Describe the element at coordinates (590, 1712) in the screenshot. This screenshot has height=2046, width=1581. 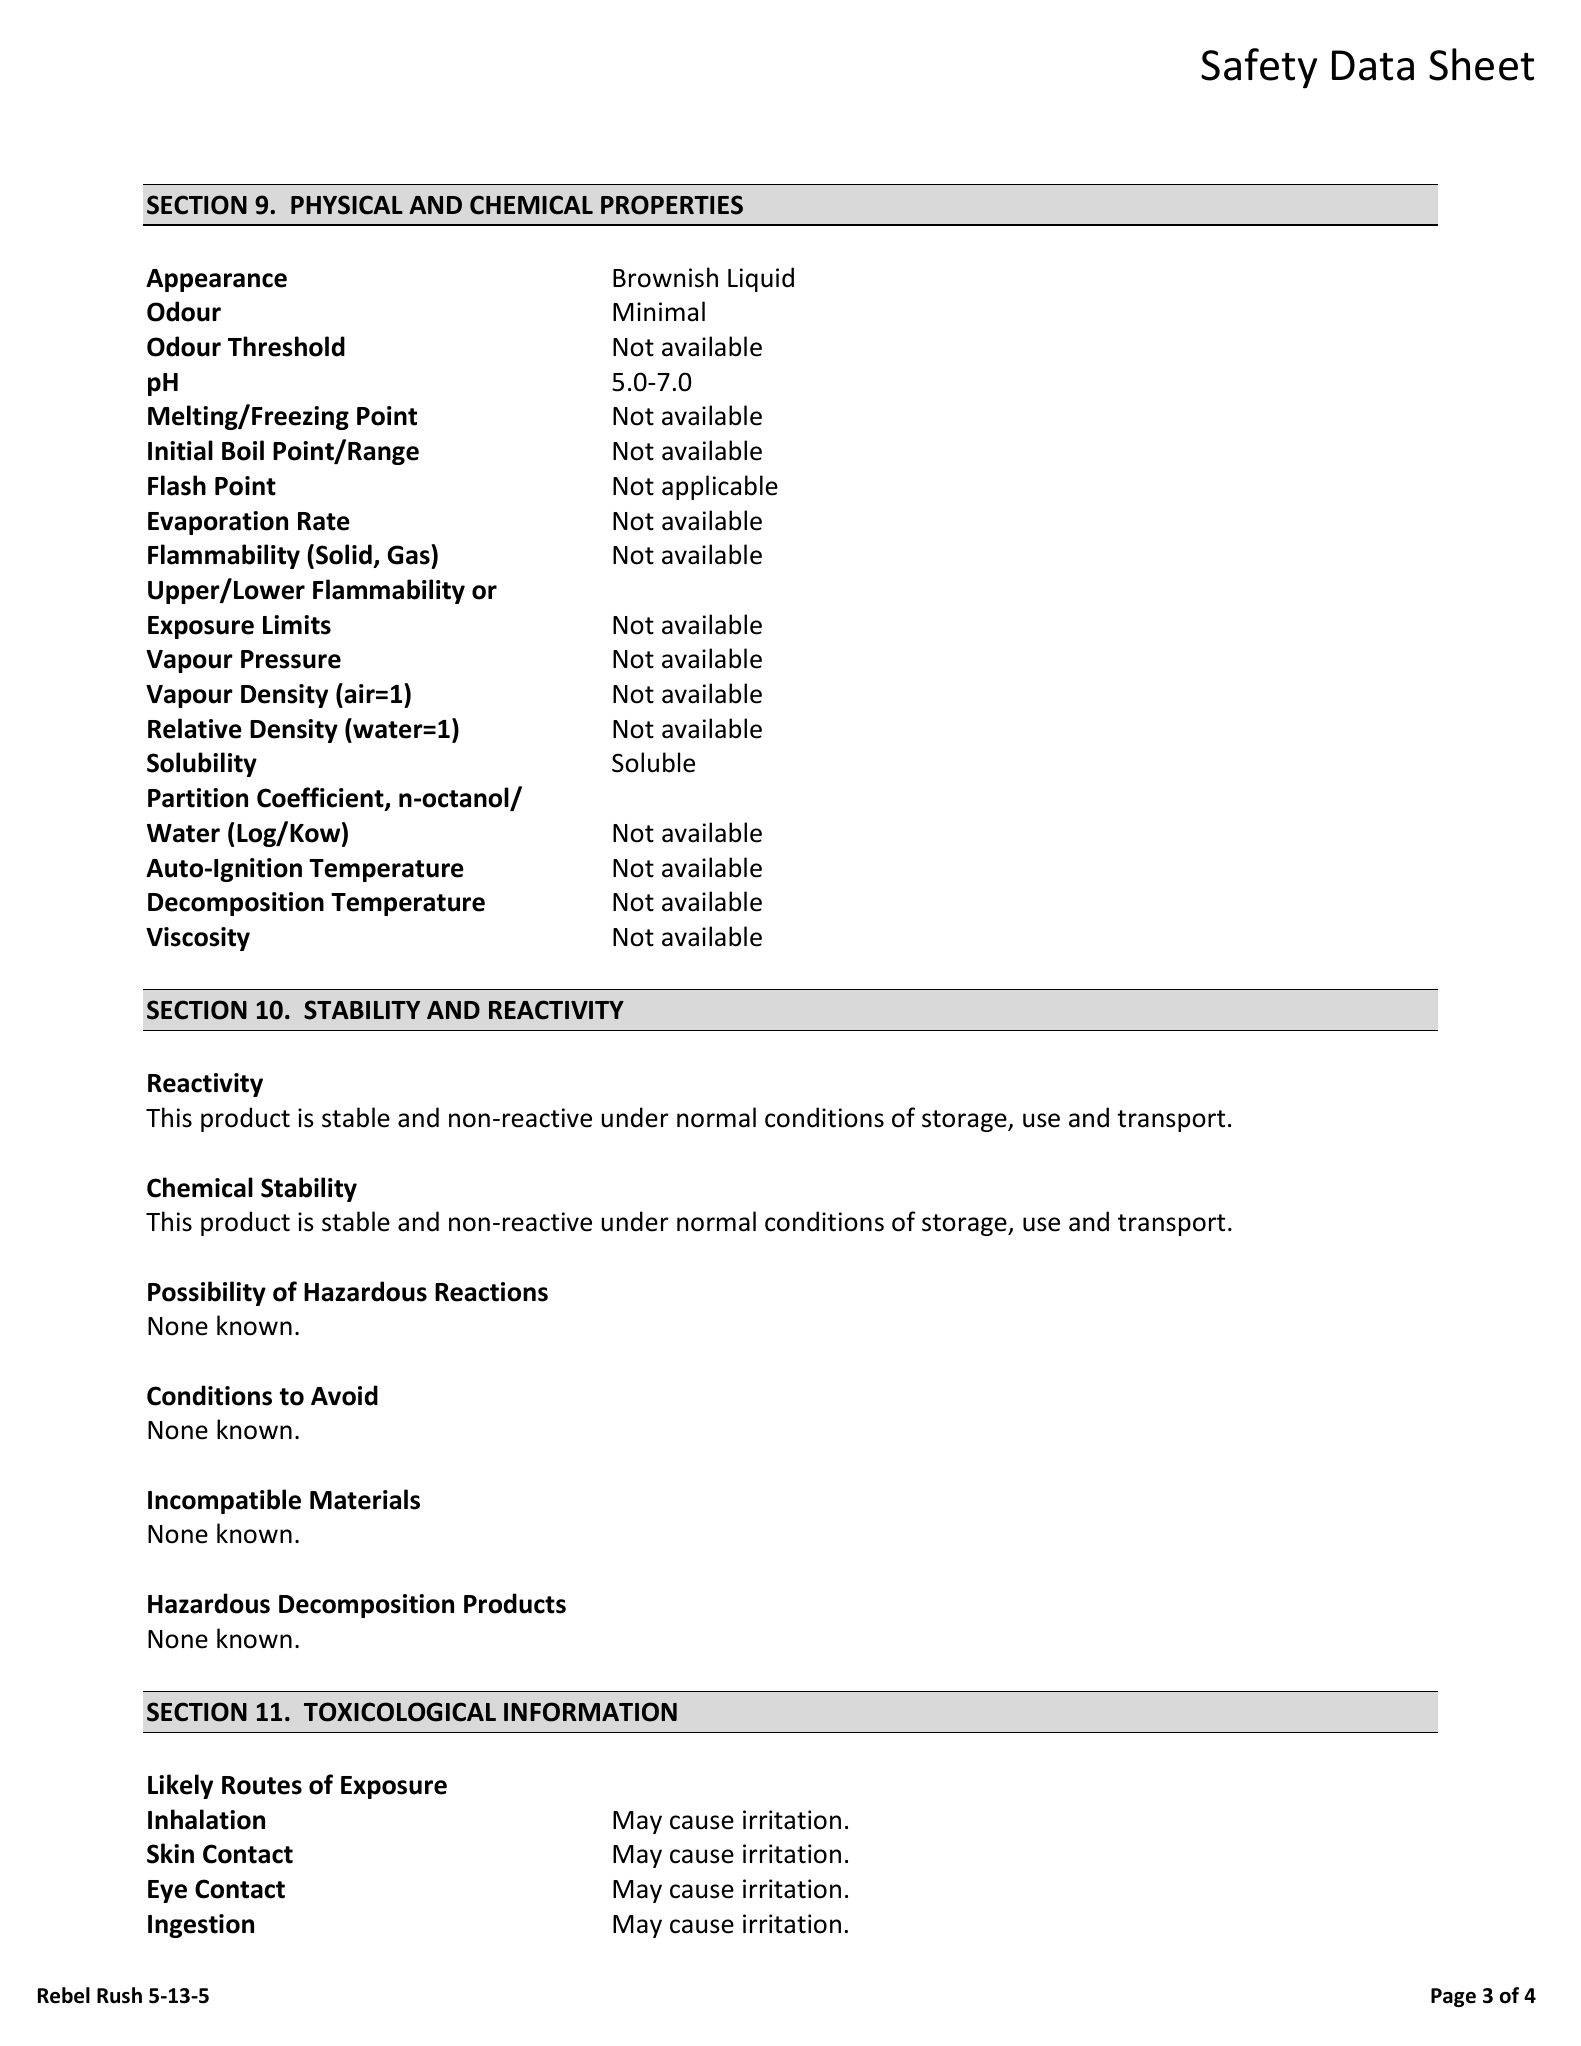
I see `INFORMATION` at that location.
